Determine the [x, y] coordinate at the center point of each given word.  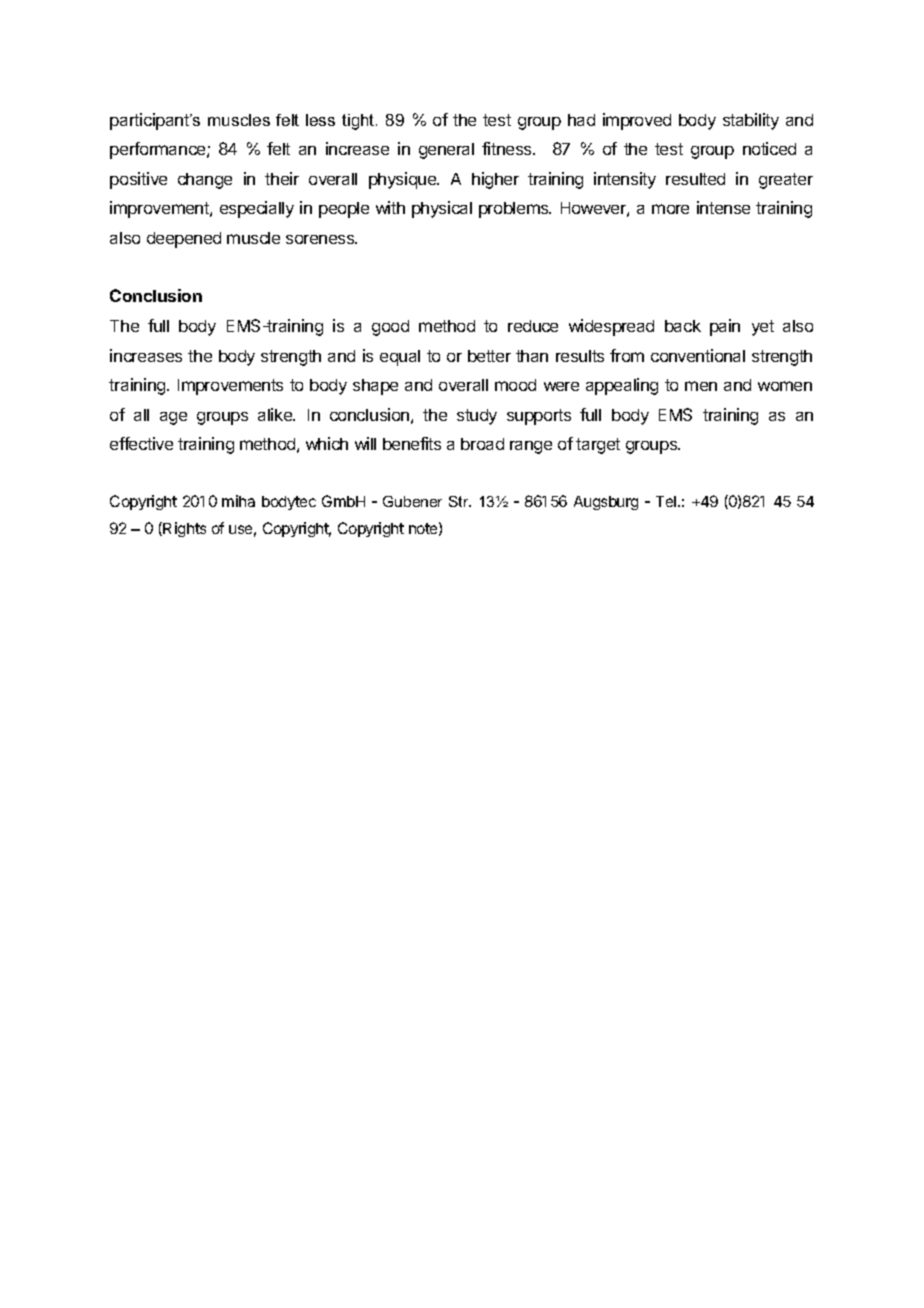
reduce [533, 326]
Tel [667, 501]
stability [751, 121]
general [446, 151]
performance [159, 150]
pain [725, 327]
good [390, 328]
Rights [184, 529]
